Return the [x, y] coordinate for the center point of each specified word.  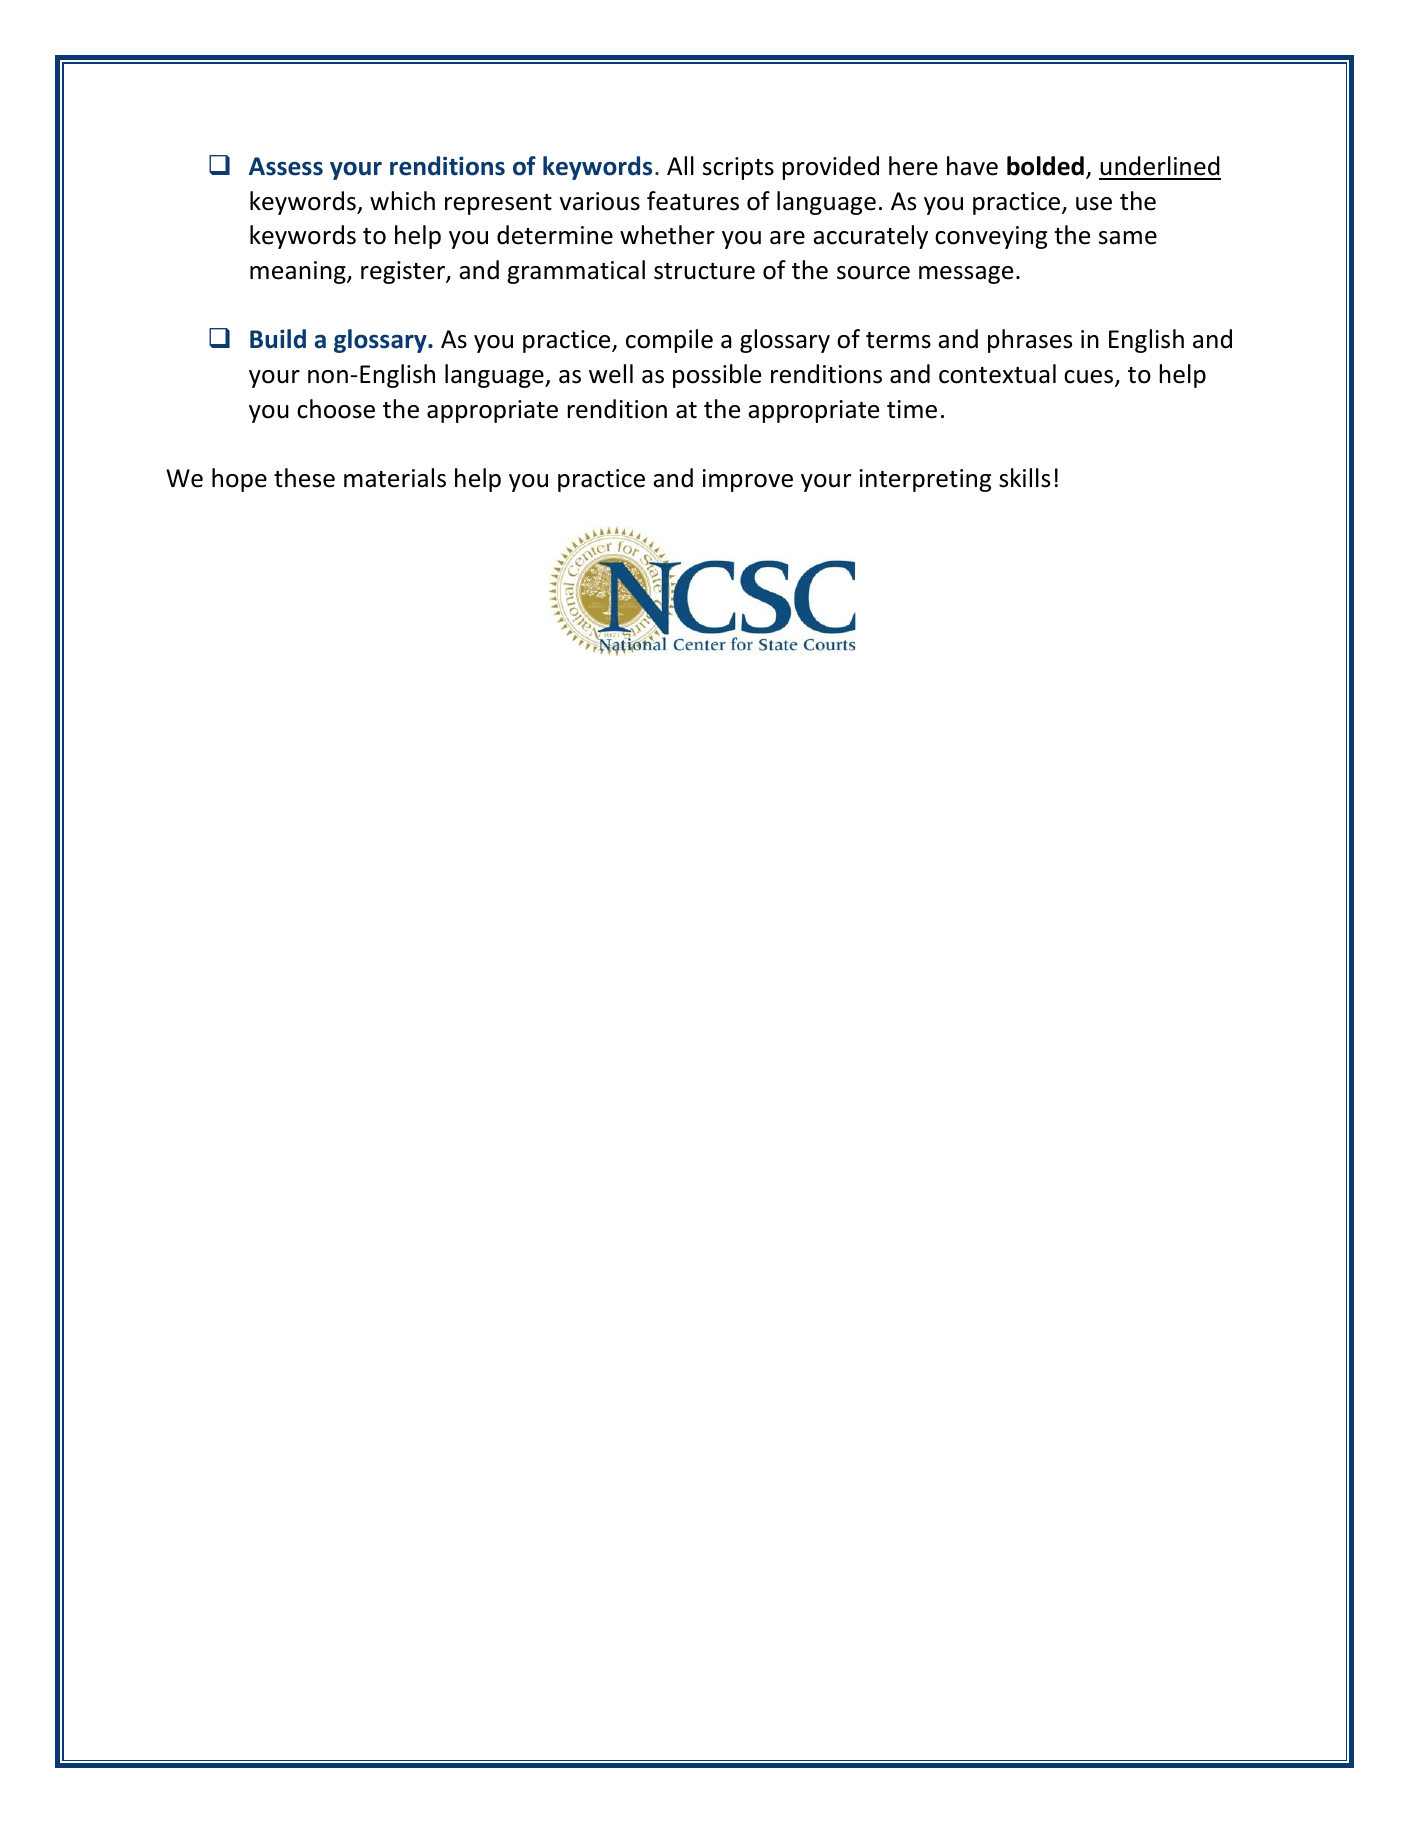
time [912, 409]
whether [667, 235]
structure [704, 271]
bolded [1045, 166]
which [402, 201]
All [680, 165]
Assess [286, 166]
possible [717, 376]
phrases [1030, 341]
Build [278, 339]
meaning [299, 272]
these [304, 478]
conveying [991, 237]
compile [669, 341]
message [966, 275]
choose [336, 409]
